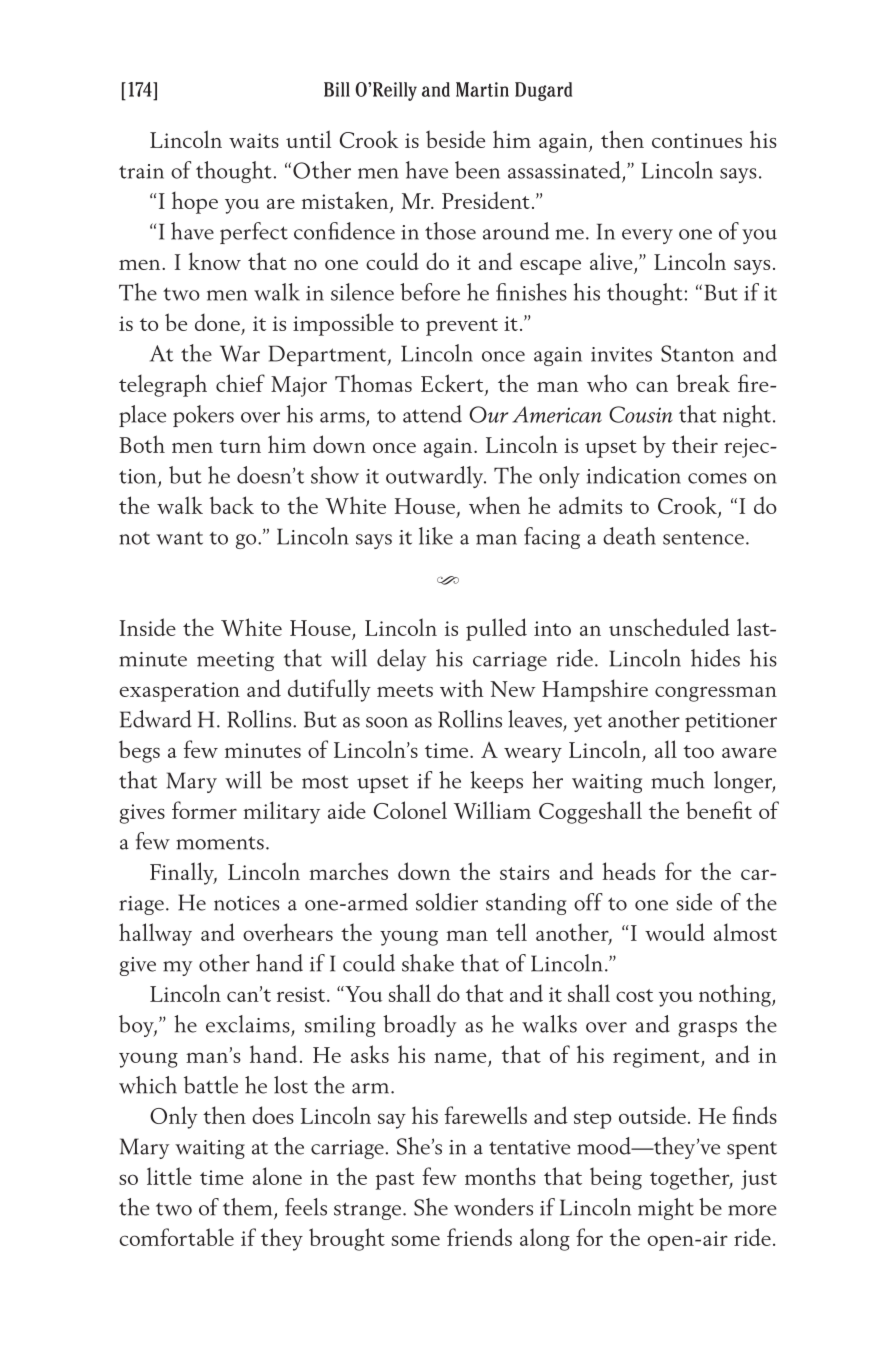  Describe the element at coordinates (247, 903) in the page. I see `notices` at that location.
